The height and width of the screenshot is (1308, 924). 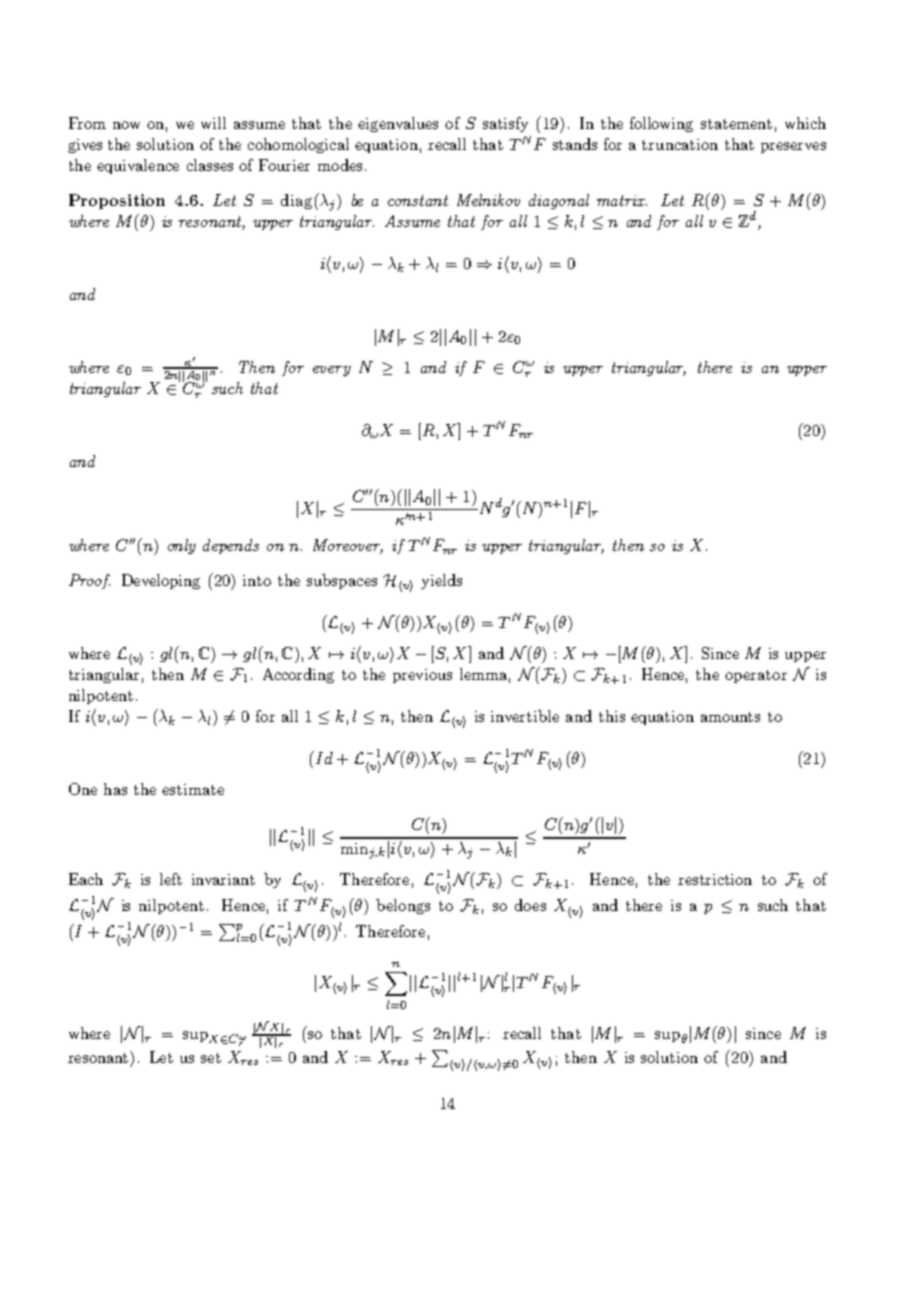 What do you see at coordinates (138, 166) in the screenshot?
I see `equivalence` at bounding box center [138, 166].
